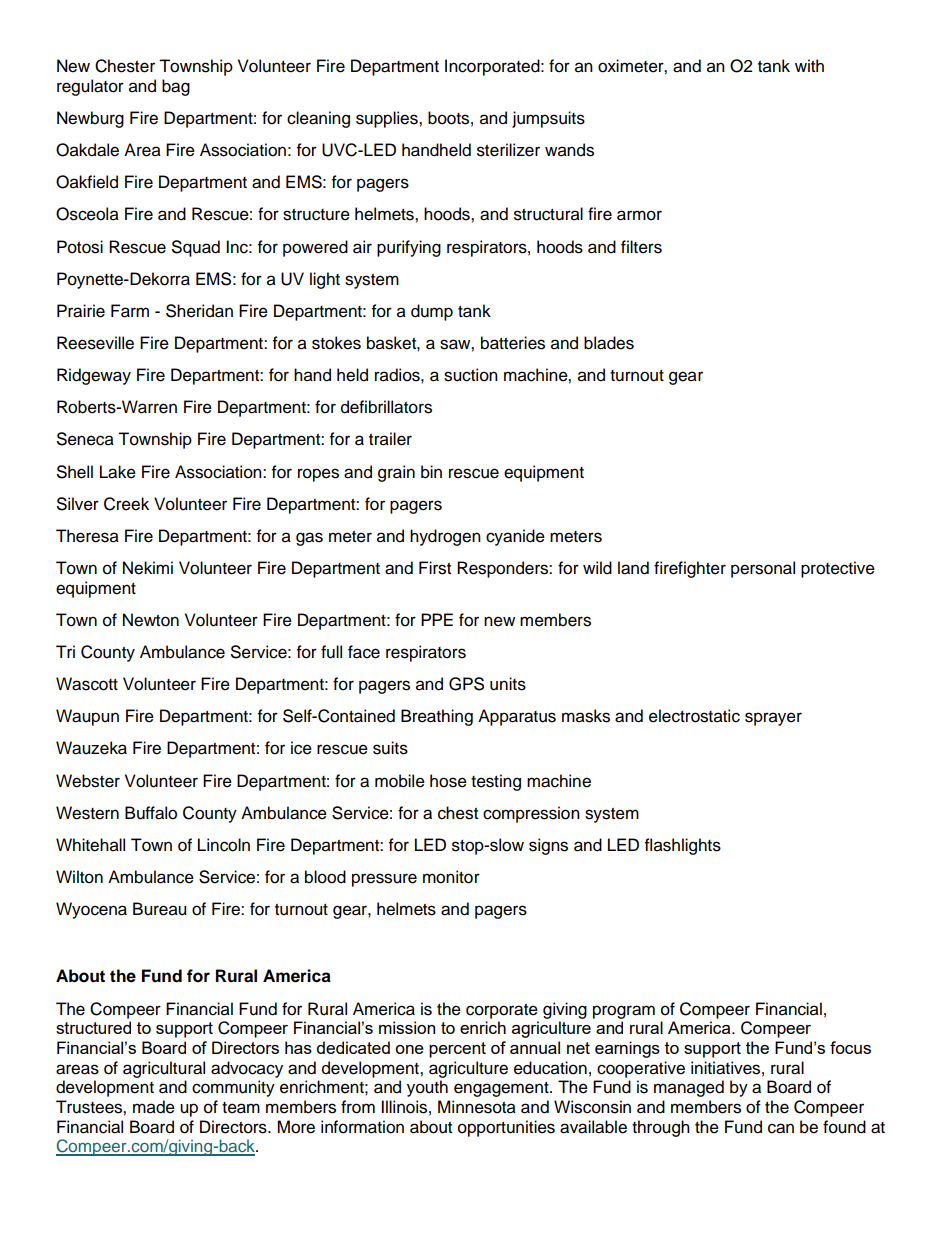 The width and height of the image is (952, 1233). Describe the element at coordinates (154, 1107) in the image. I see `made` at that location.
